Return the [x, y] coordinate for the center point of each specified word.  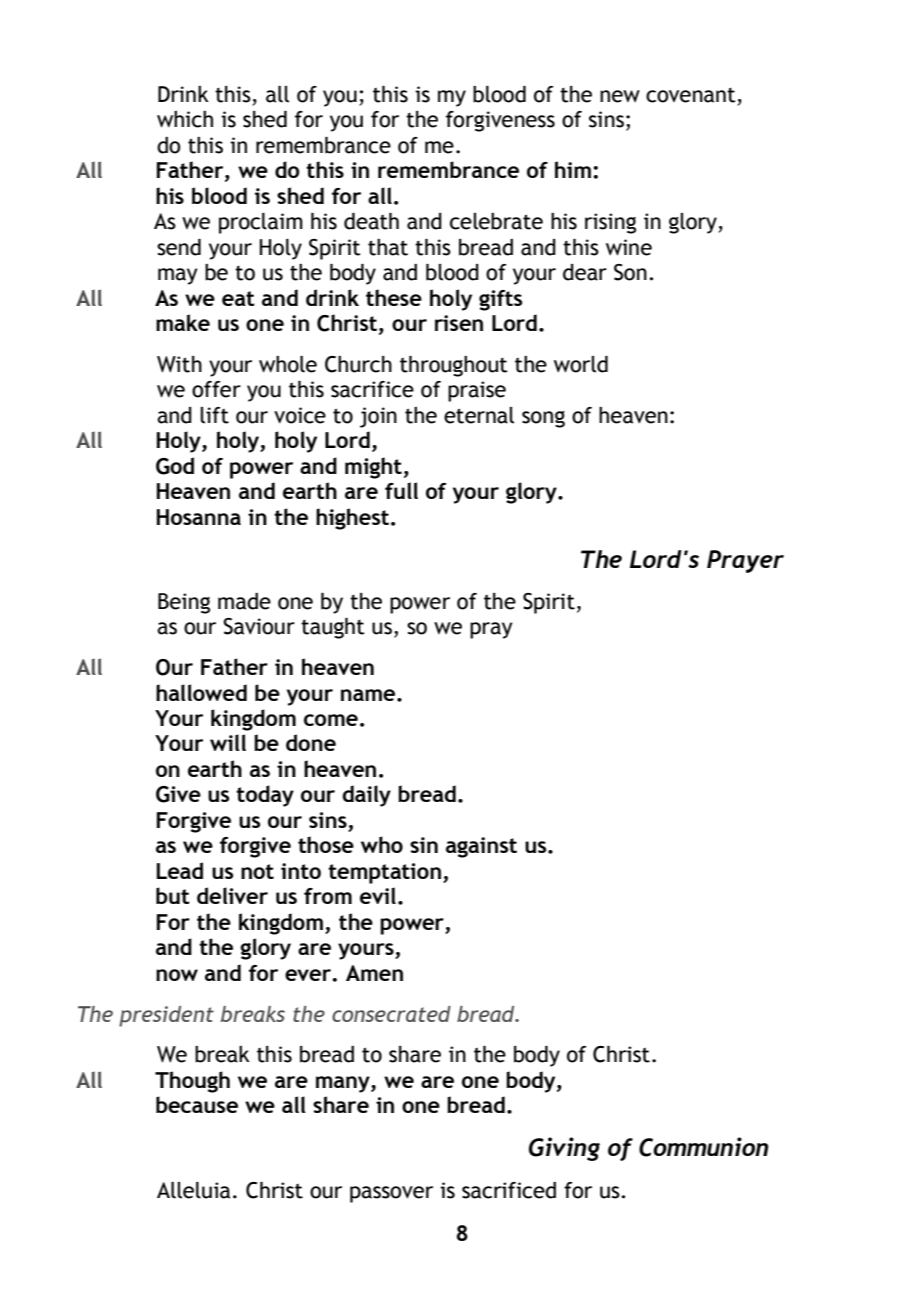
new [620, 96]
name [369, 695]
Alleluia [193, 1190]
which [185, 119]
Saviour [259, 626]
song [543, 419]
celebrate [496, 221]
